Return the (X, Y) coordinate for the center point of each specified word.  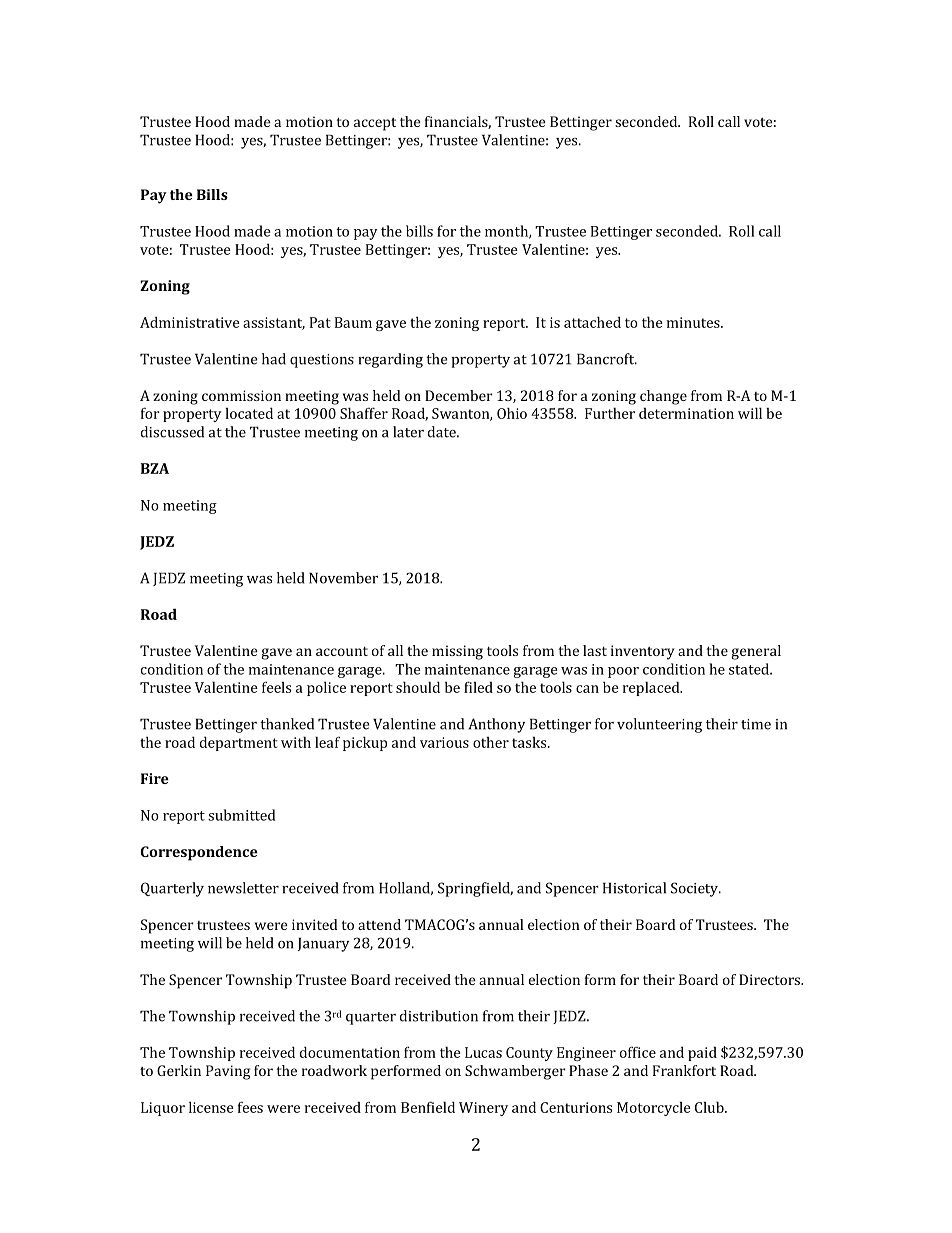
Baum (353, 322)
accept (375, 124)
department (239, 743)
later (408, 432)
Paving (228, 1072)
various (444, 742)
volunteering (659, 725)
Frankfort (684, 1070)
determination (686, 413)
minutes (694, 322)
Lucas (483, 1052)
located (249, 413)
